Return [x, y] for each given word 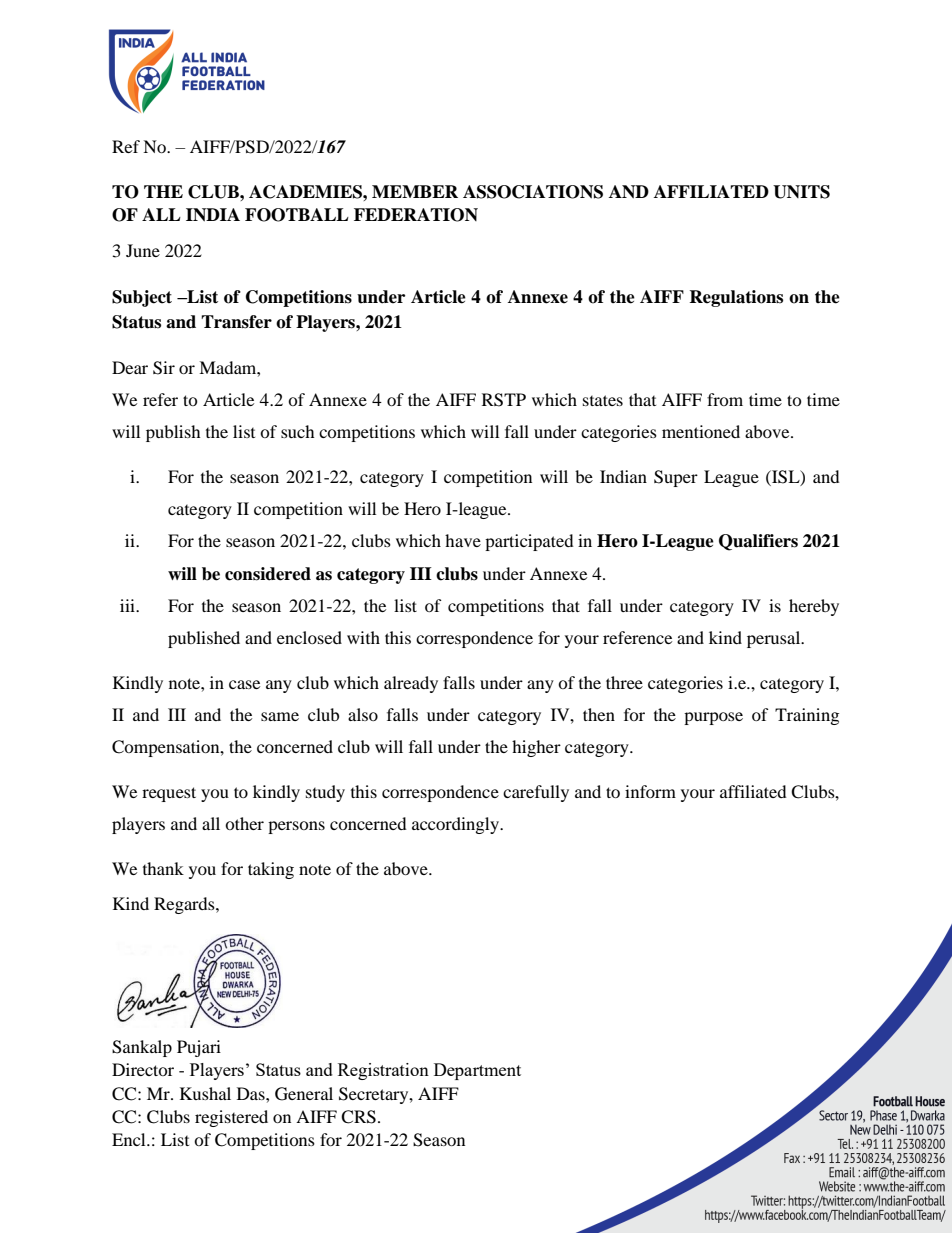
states [603, 400]
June [143, 250]
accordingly [457, 825]
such [298, 431]
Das [252, 1093]
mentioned [701, 431]
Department [477, 1071]
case [244, 684]
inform [650, 791]
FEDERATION [416, 215]
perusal [775, 639]
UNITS [801, 192]
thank [163, 868]
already [411, 684]
